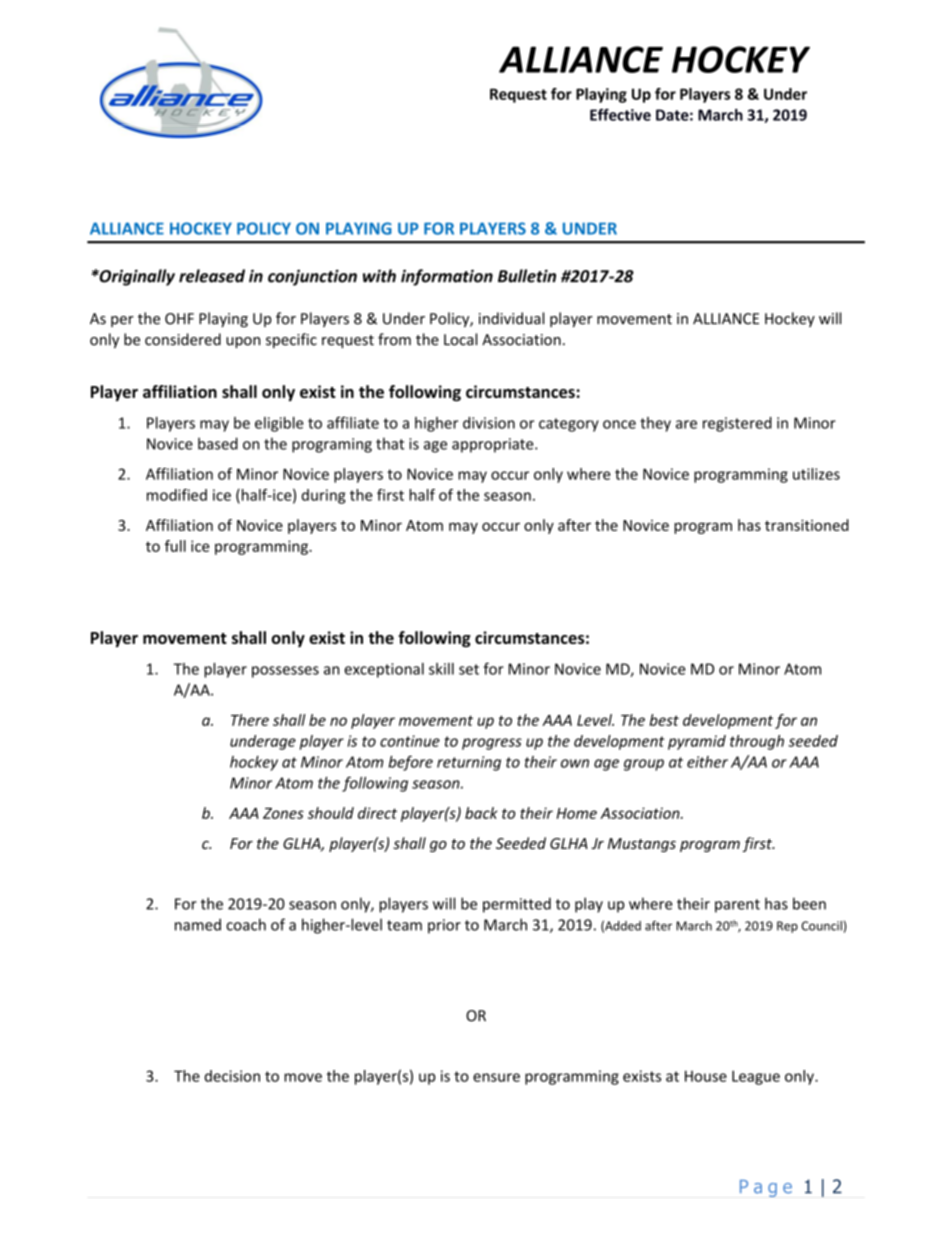 This page has width=952, height=1233. Describe the element at coordinates (757, 742) in the page. I see `through` at that location.
